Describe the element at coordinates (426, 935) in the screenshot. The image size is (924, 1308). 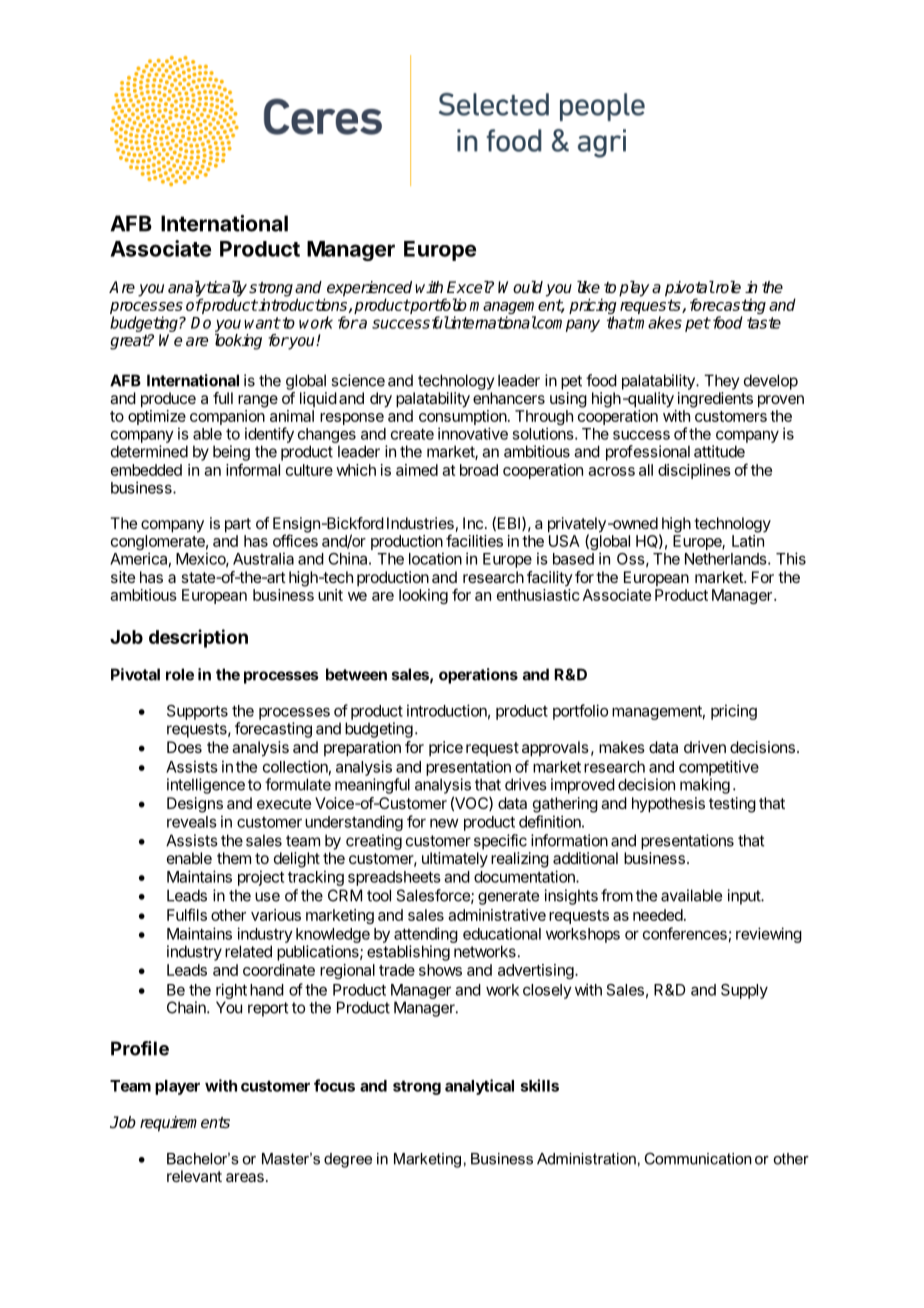
I see `attending` at that location.
